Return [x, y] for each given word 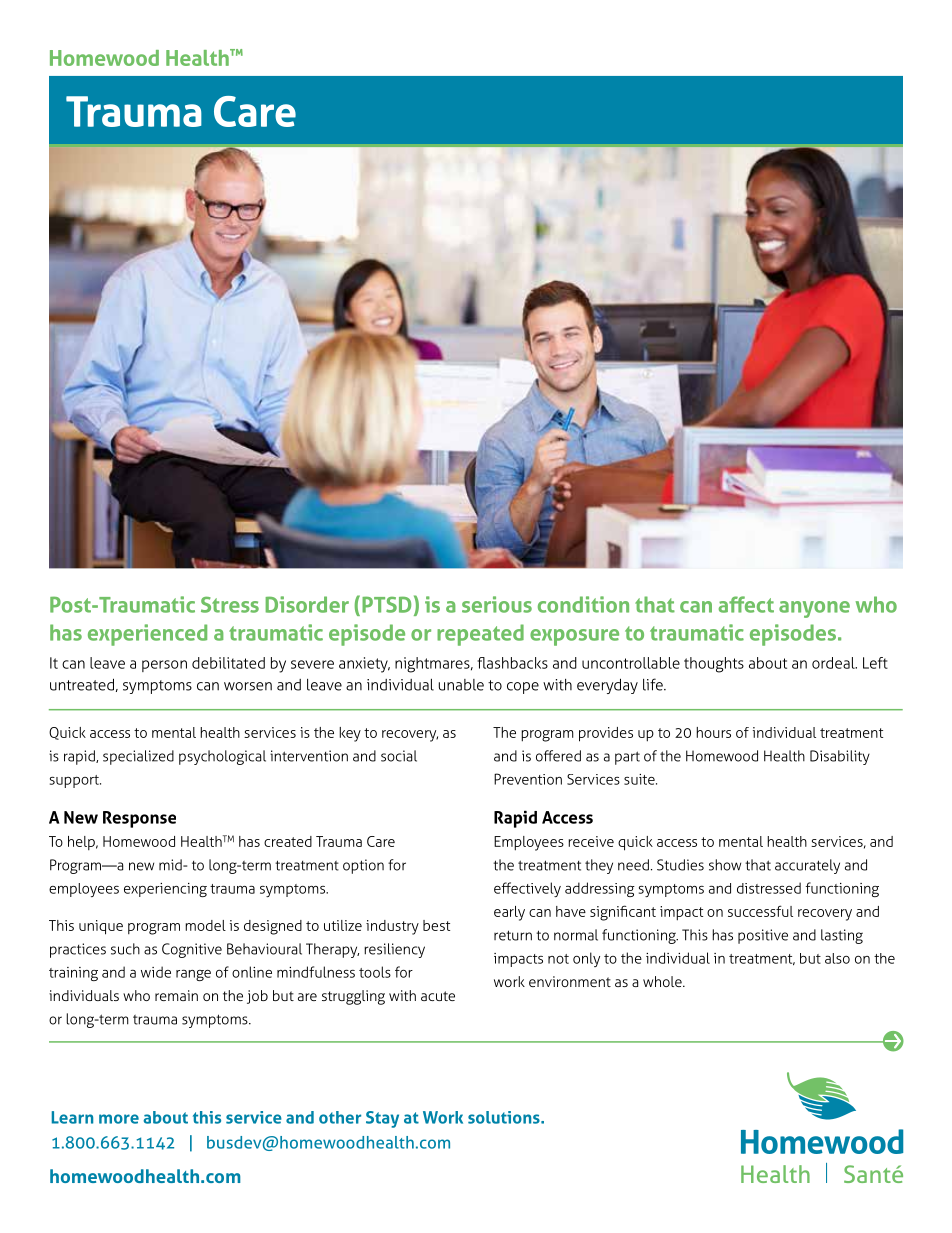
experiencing [165, 890]
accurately [807, 866]
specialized [138, 757]
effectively [527, 889]
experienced [147, 635]
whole [663, 981]
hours [713, 732]
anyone [814, 609]
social [399, 756]
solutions [505, 1117]
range [193, 975]
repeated [480, 635]
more [119, 1119]
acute [438, 996]
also [837, 958]
